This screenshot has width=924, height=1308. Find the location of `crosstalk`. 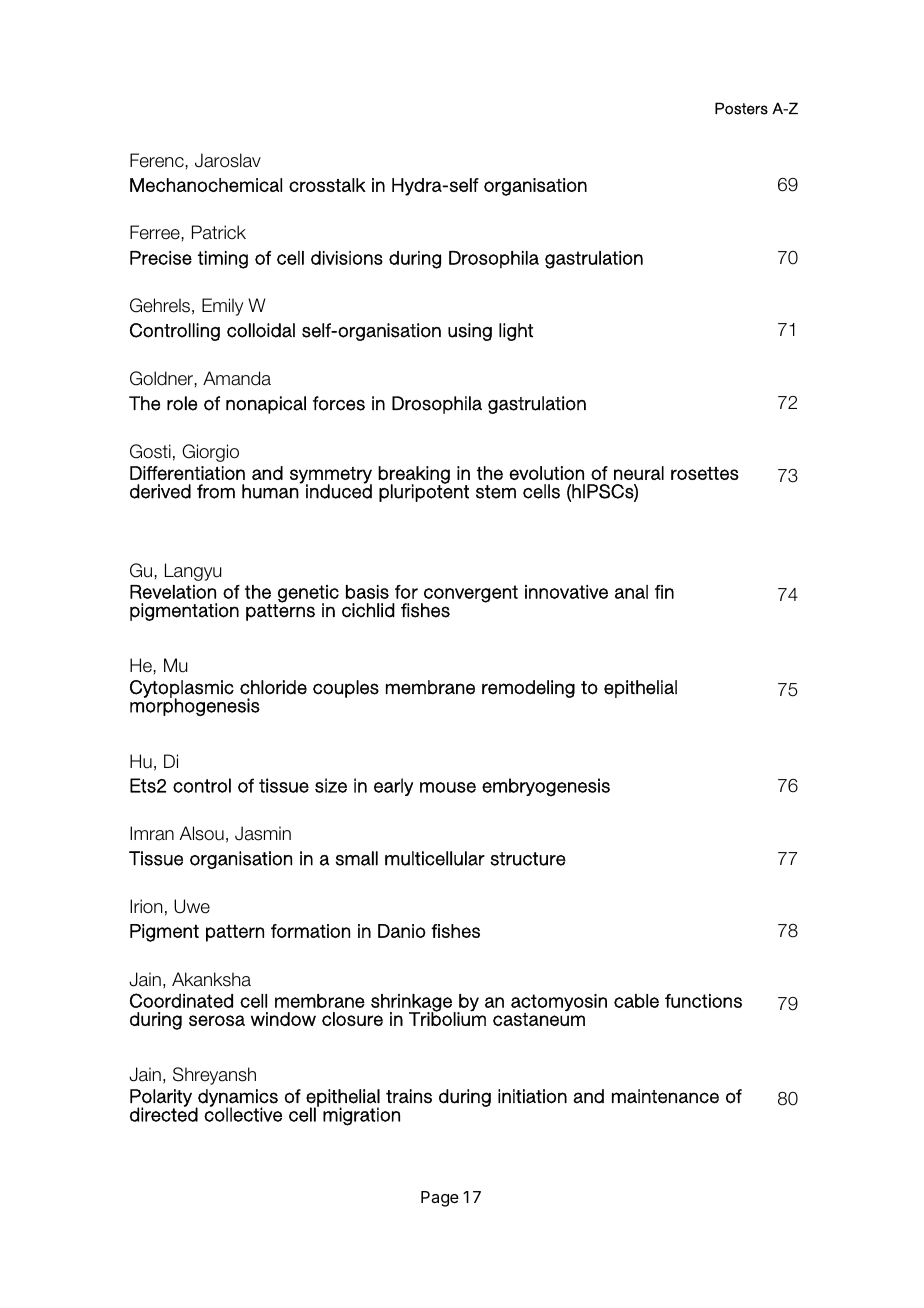

crosstalk is located at coordinates (327, 185).
